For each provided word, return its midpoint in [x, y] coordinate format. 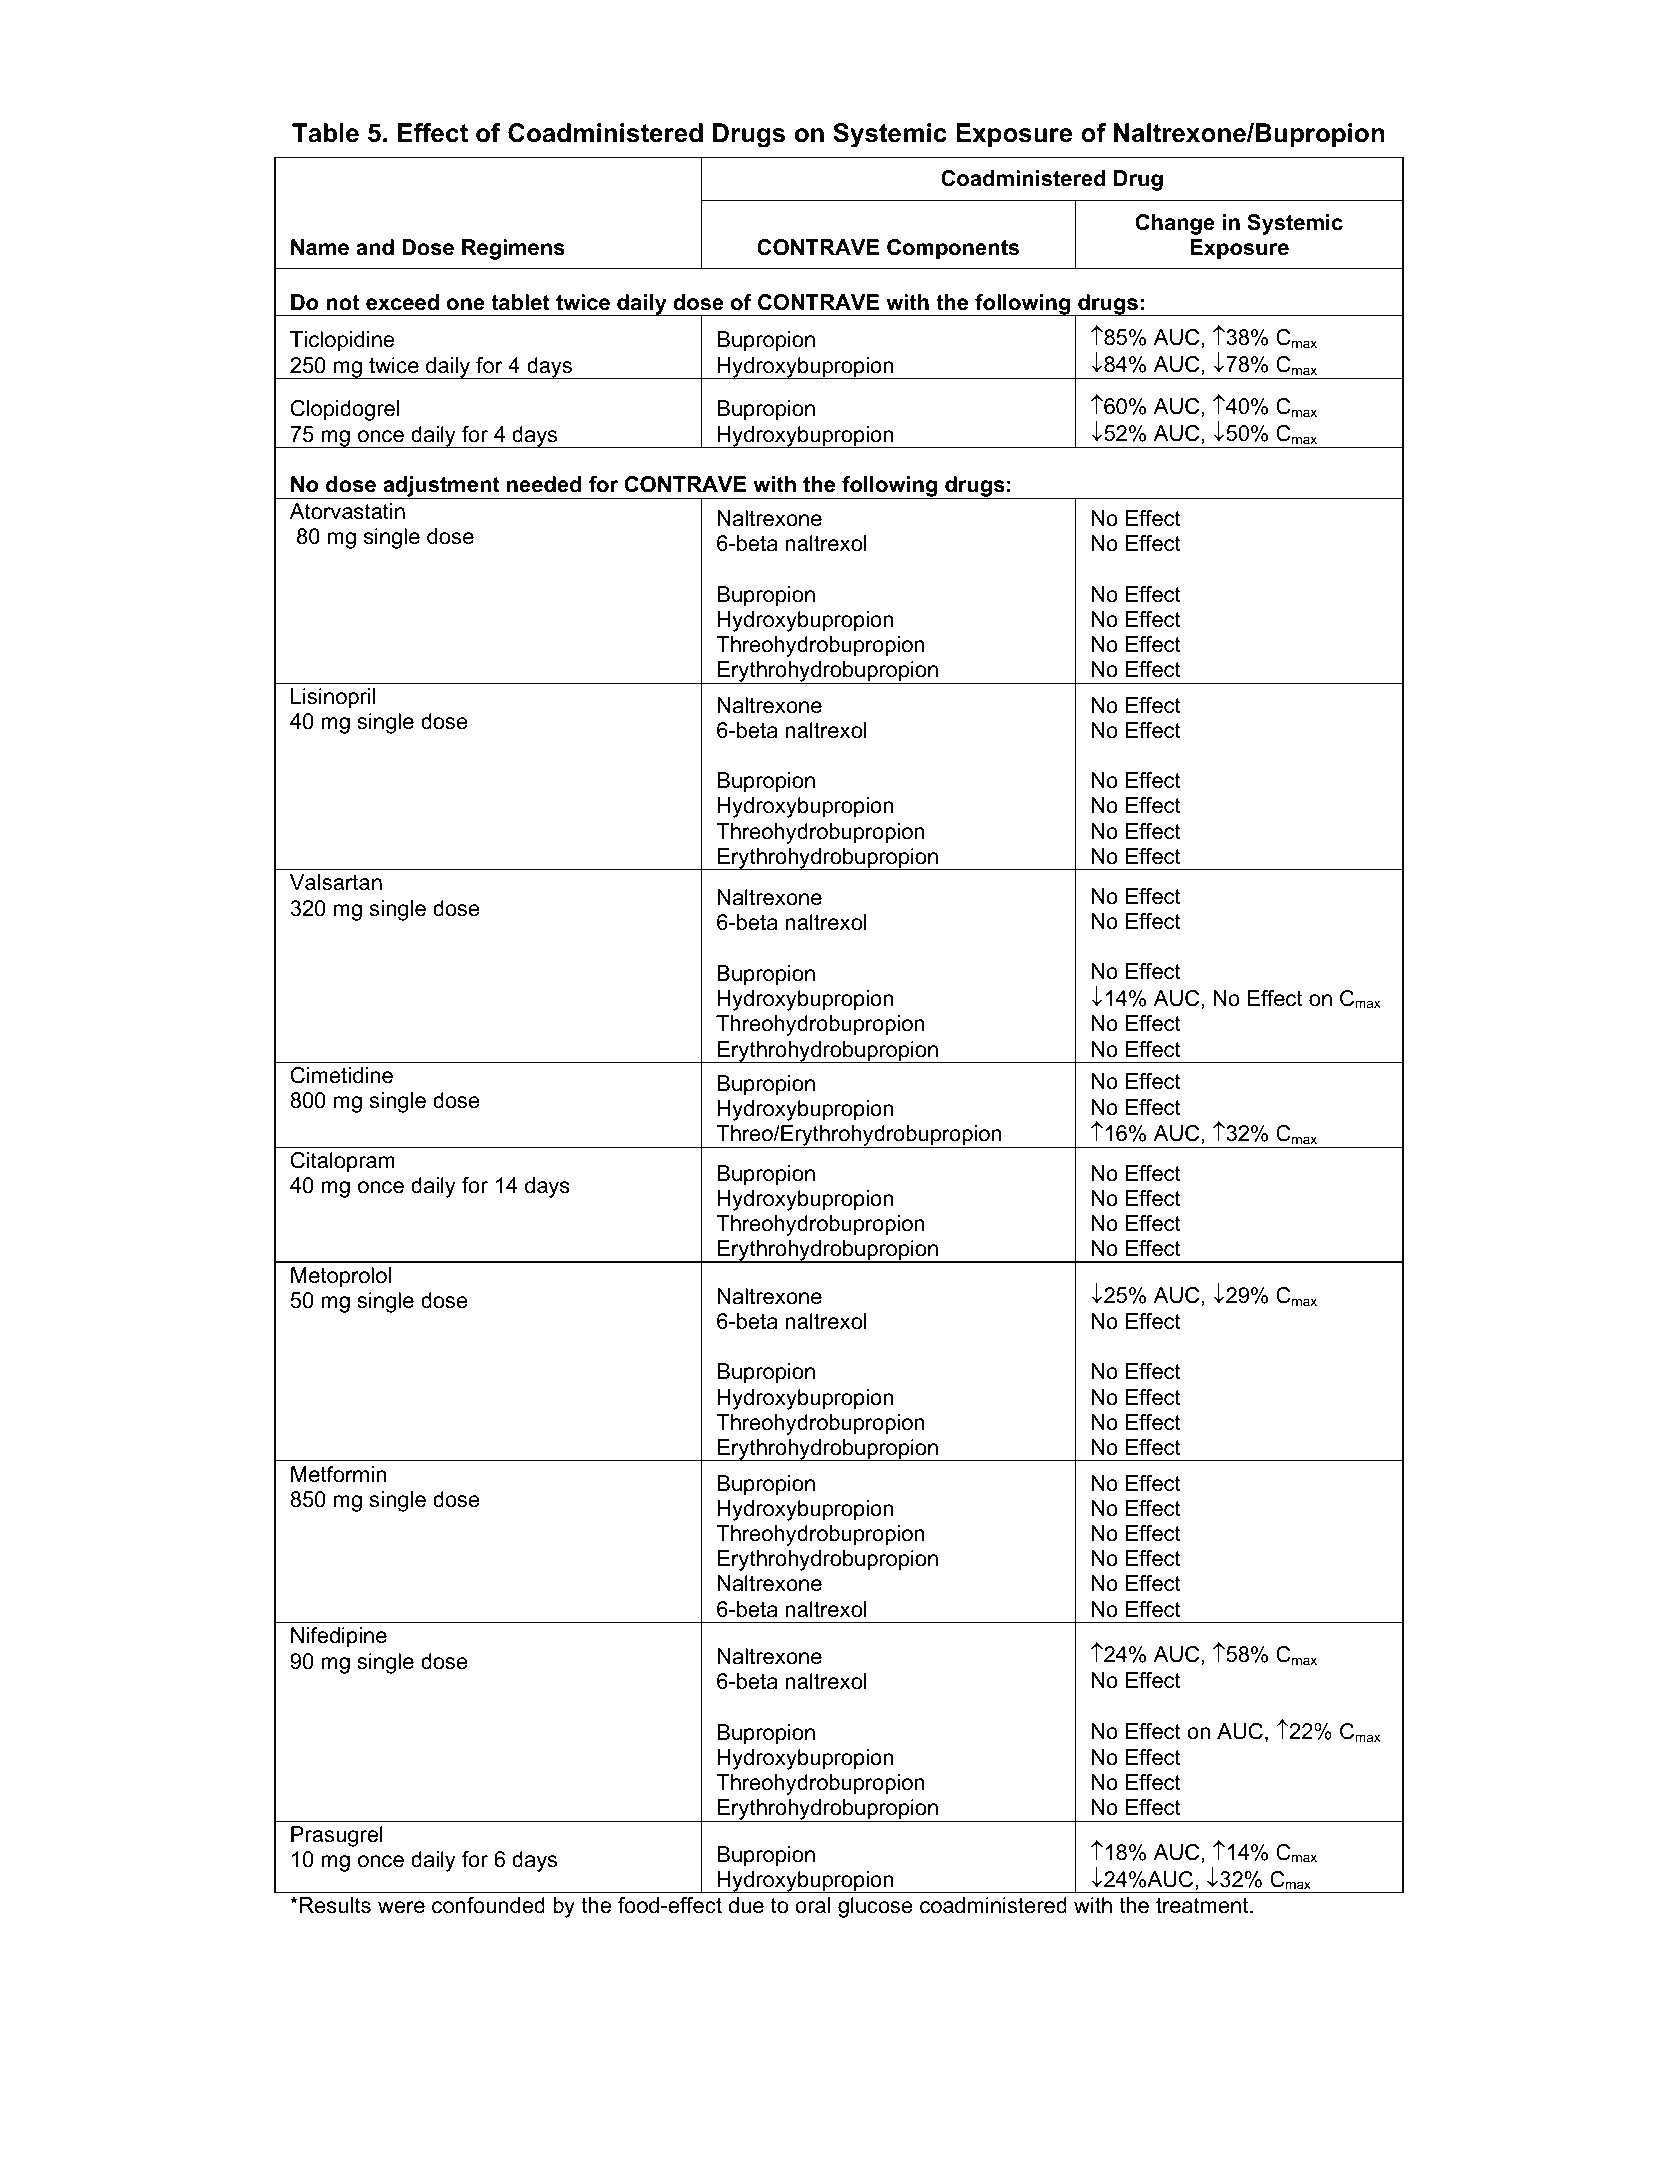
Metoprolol [341, 1277]
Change [1175, 224]
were [401, 1907]
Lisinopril [333, 698]
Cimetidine [342, 1075]
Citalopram [343, 1162]
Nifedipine [339, 1637]
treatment [1203, 1906]
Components [953, 249]
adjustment [441, 487]
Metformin [338, 1474]
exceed [402, 302]
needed [544, 484]
